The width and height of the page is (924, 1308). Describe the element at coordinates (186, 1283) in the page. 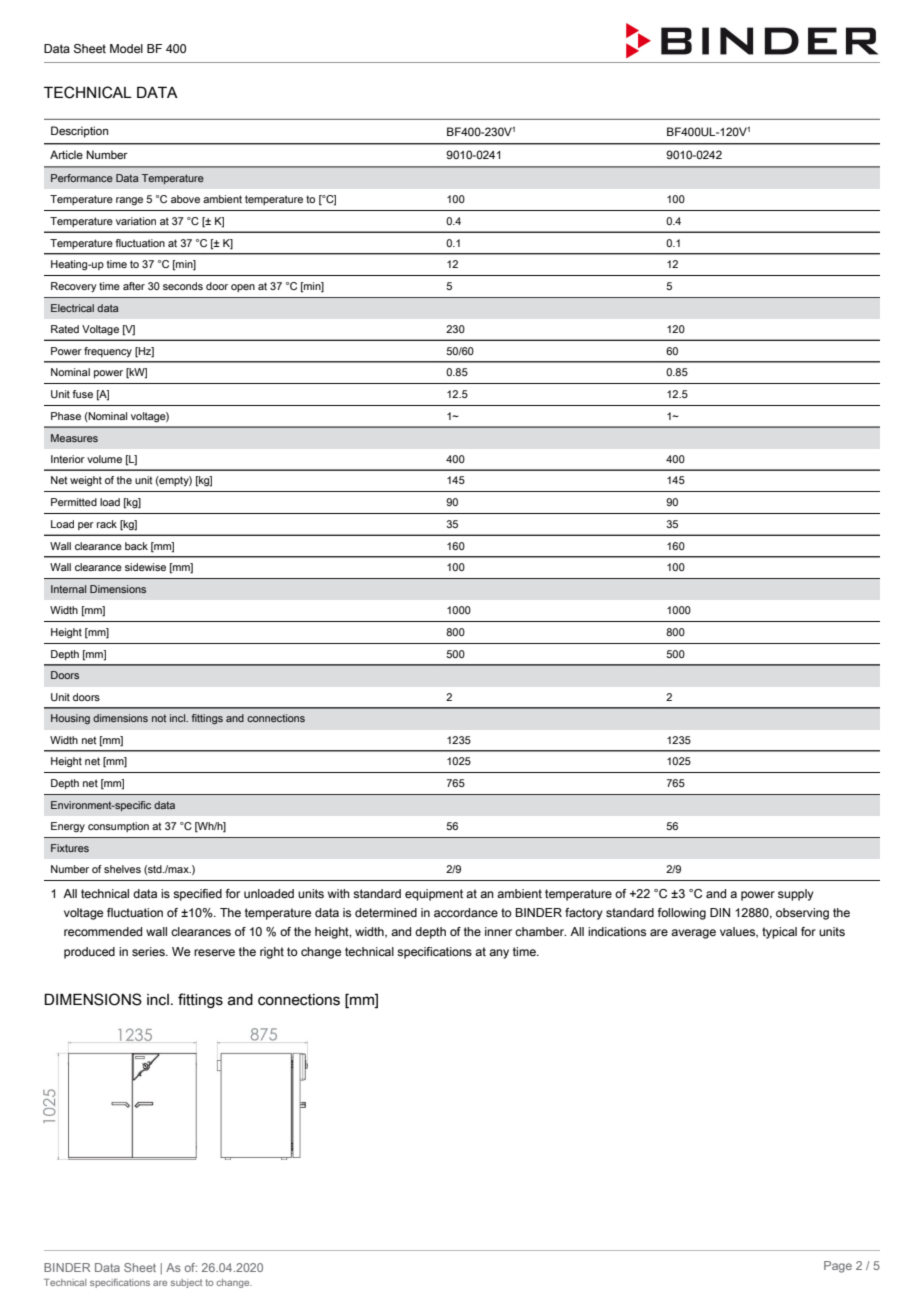

I see `subject` at that location.
